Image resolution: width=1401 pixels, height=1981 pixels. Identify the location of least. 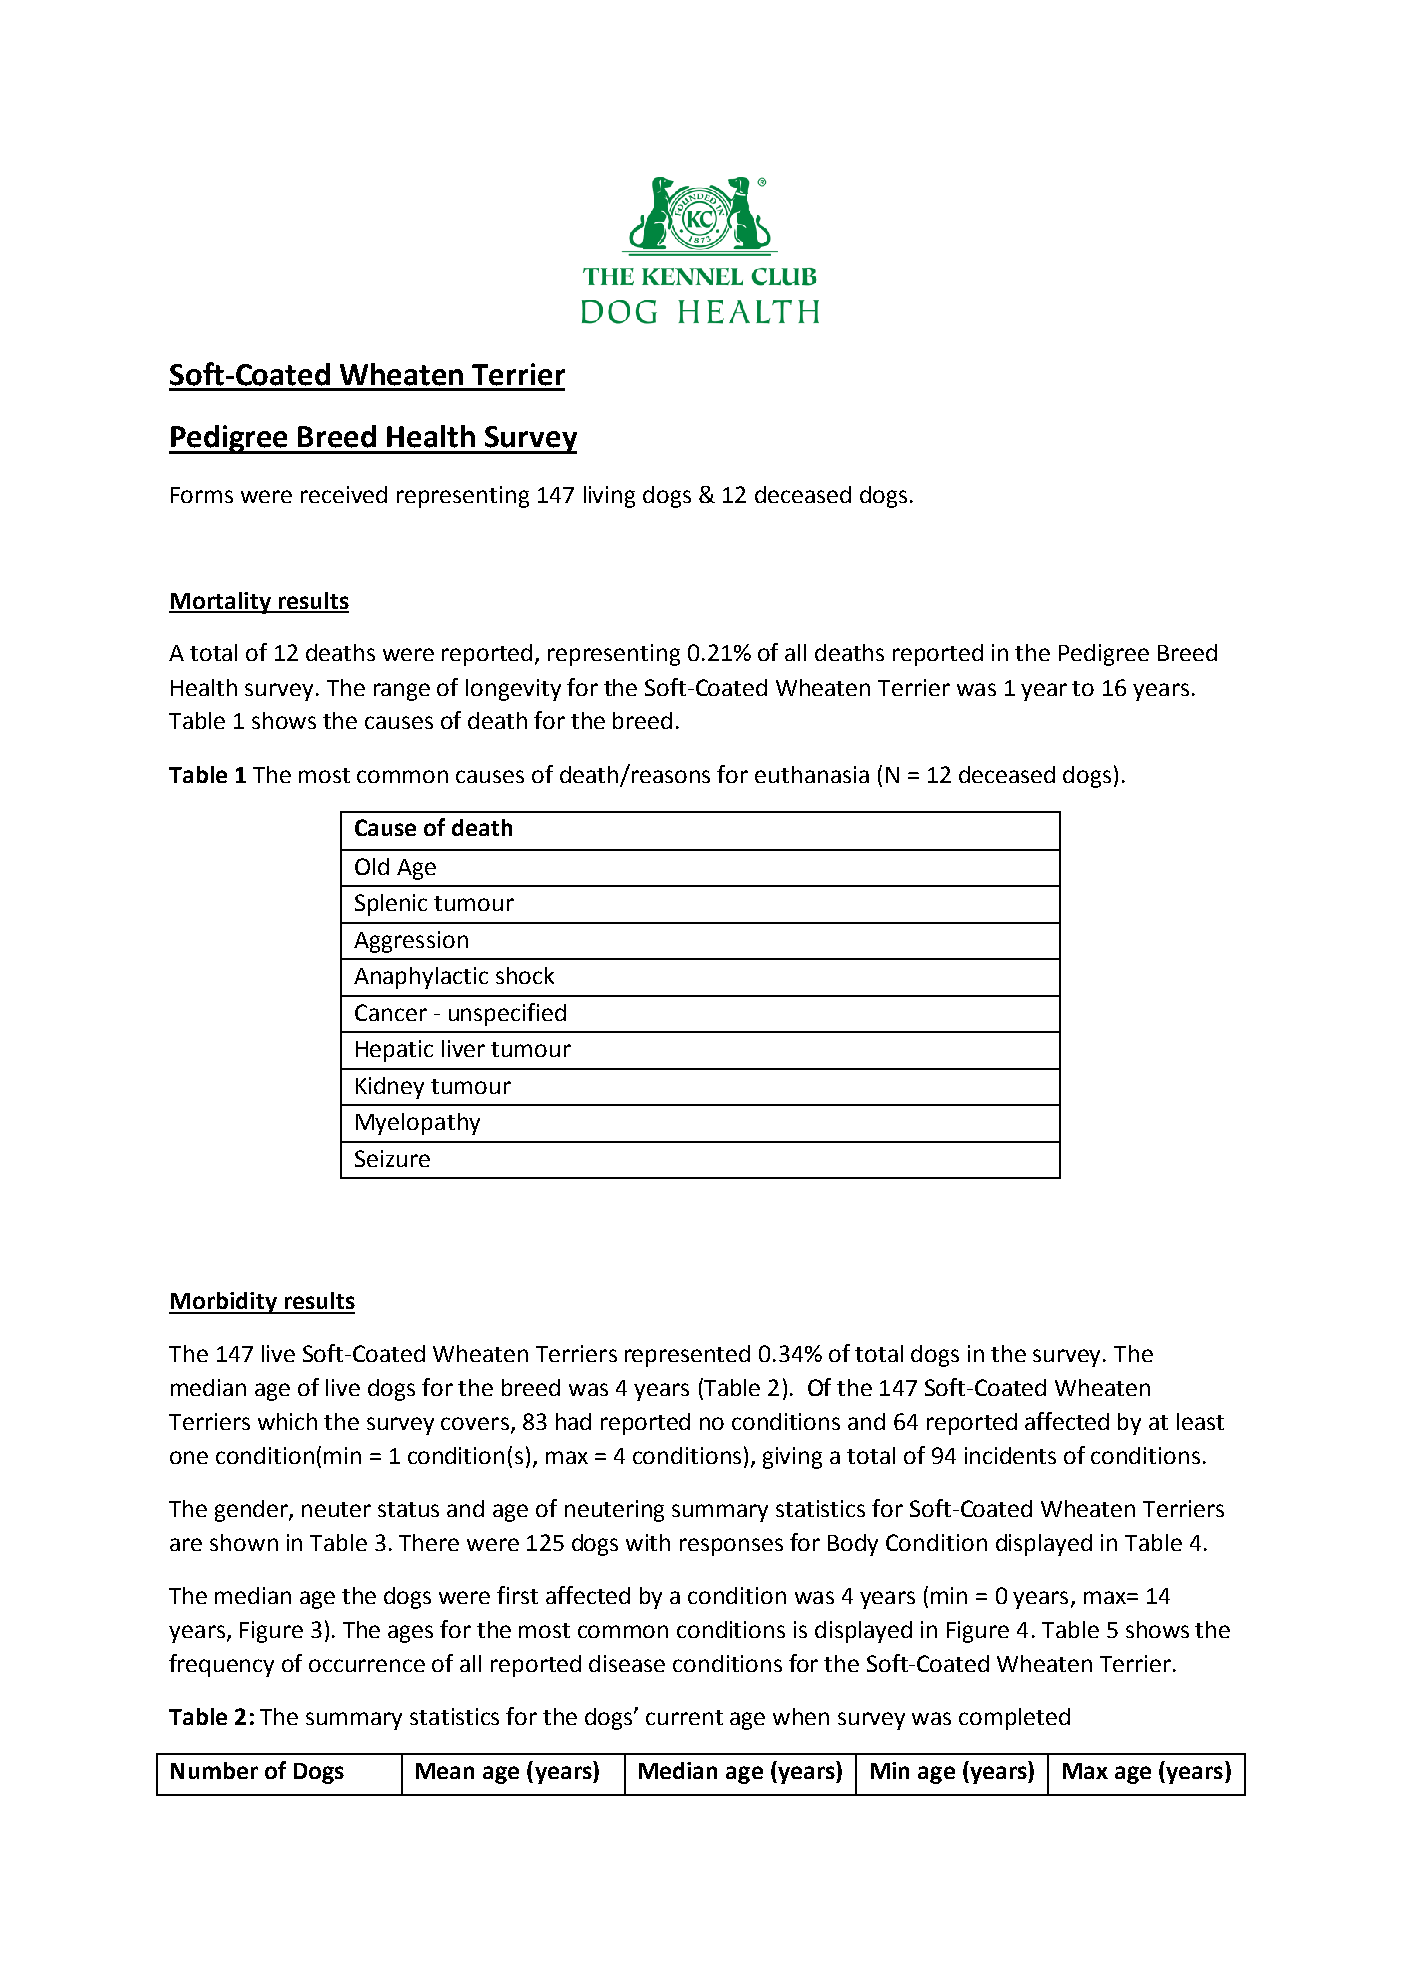
(1200, 1421).
